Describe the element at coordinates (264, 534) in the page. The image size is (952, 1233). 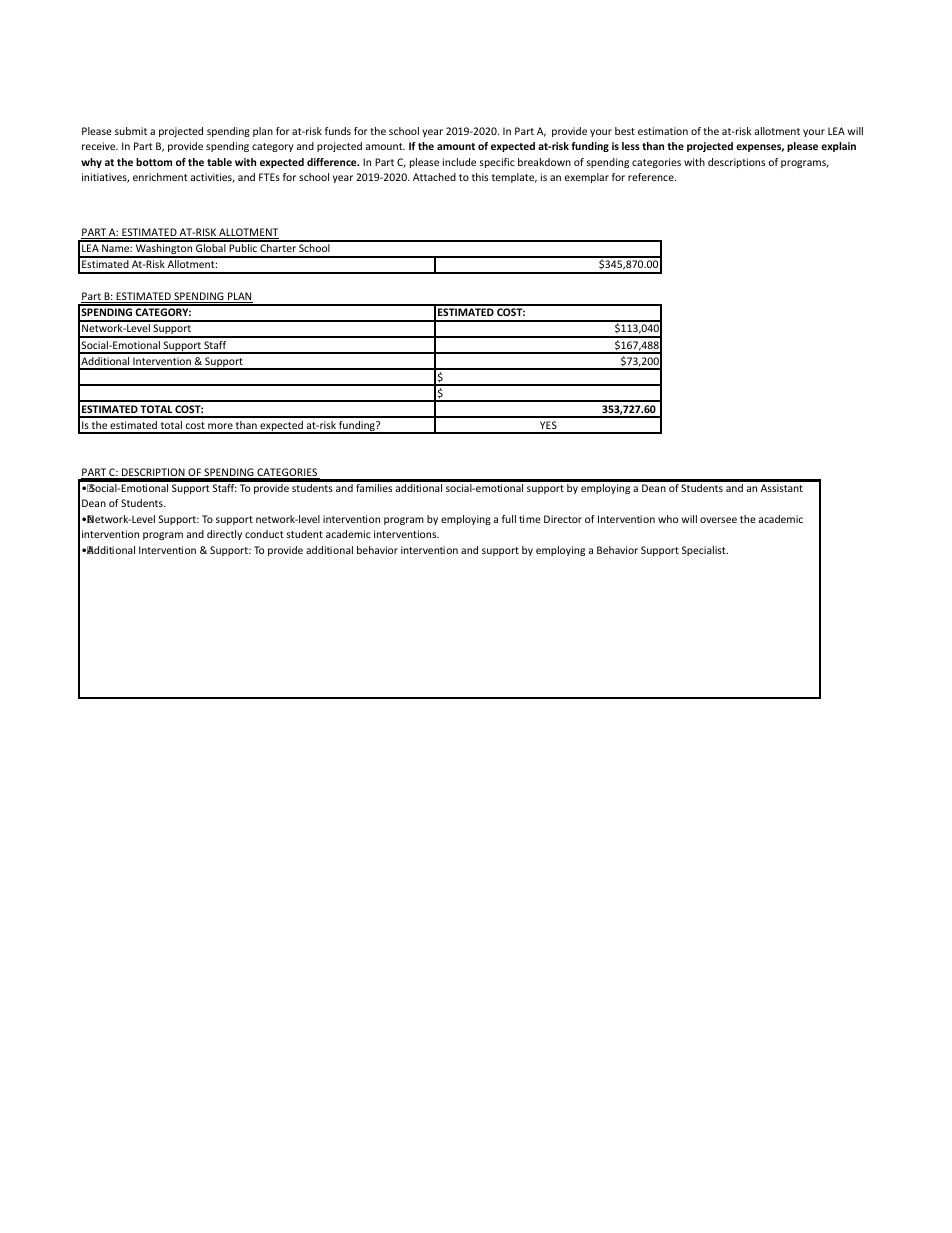
I see `conduct` at that location.
